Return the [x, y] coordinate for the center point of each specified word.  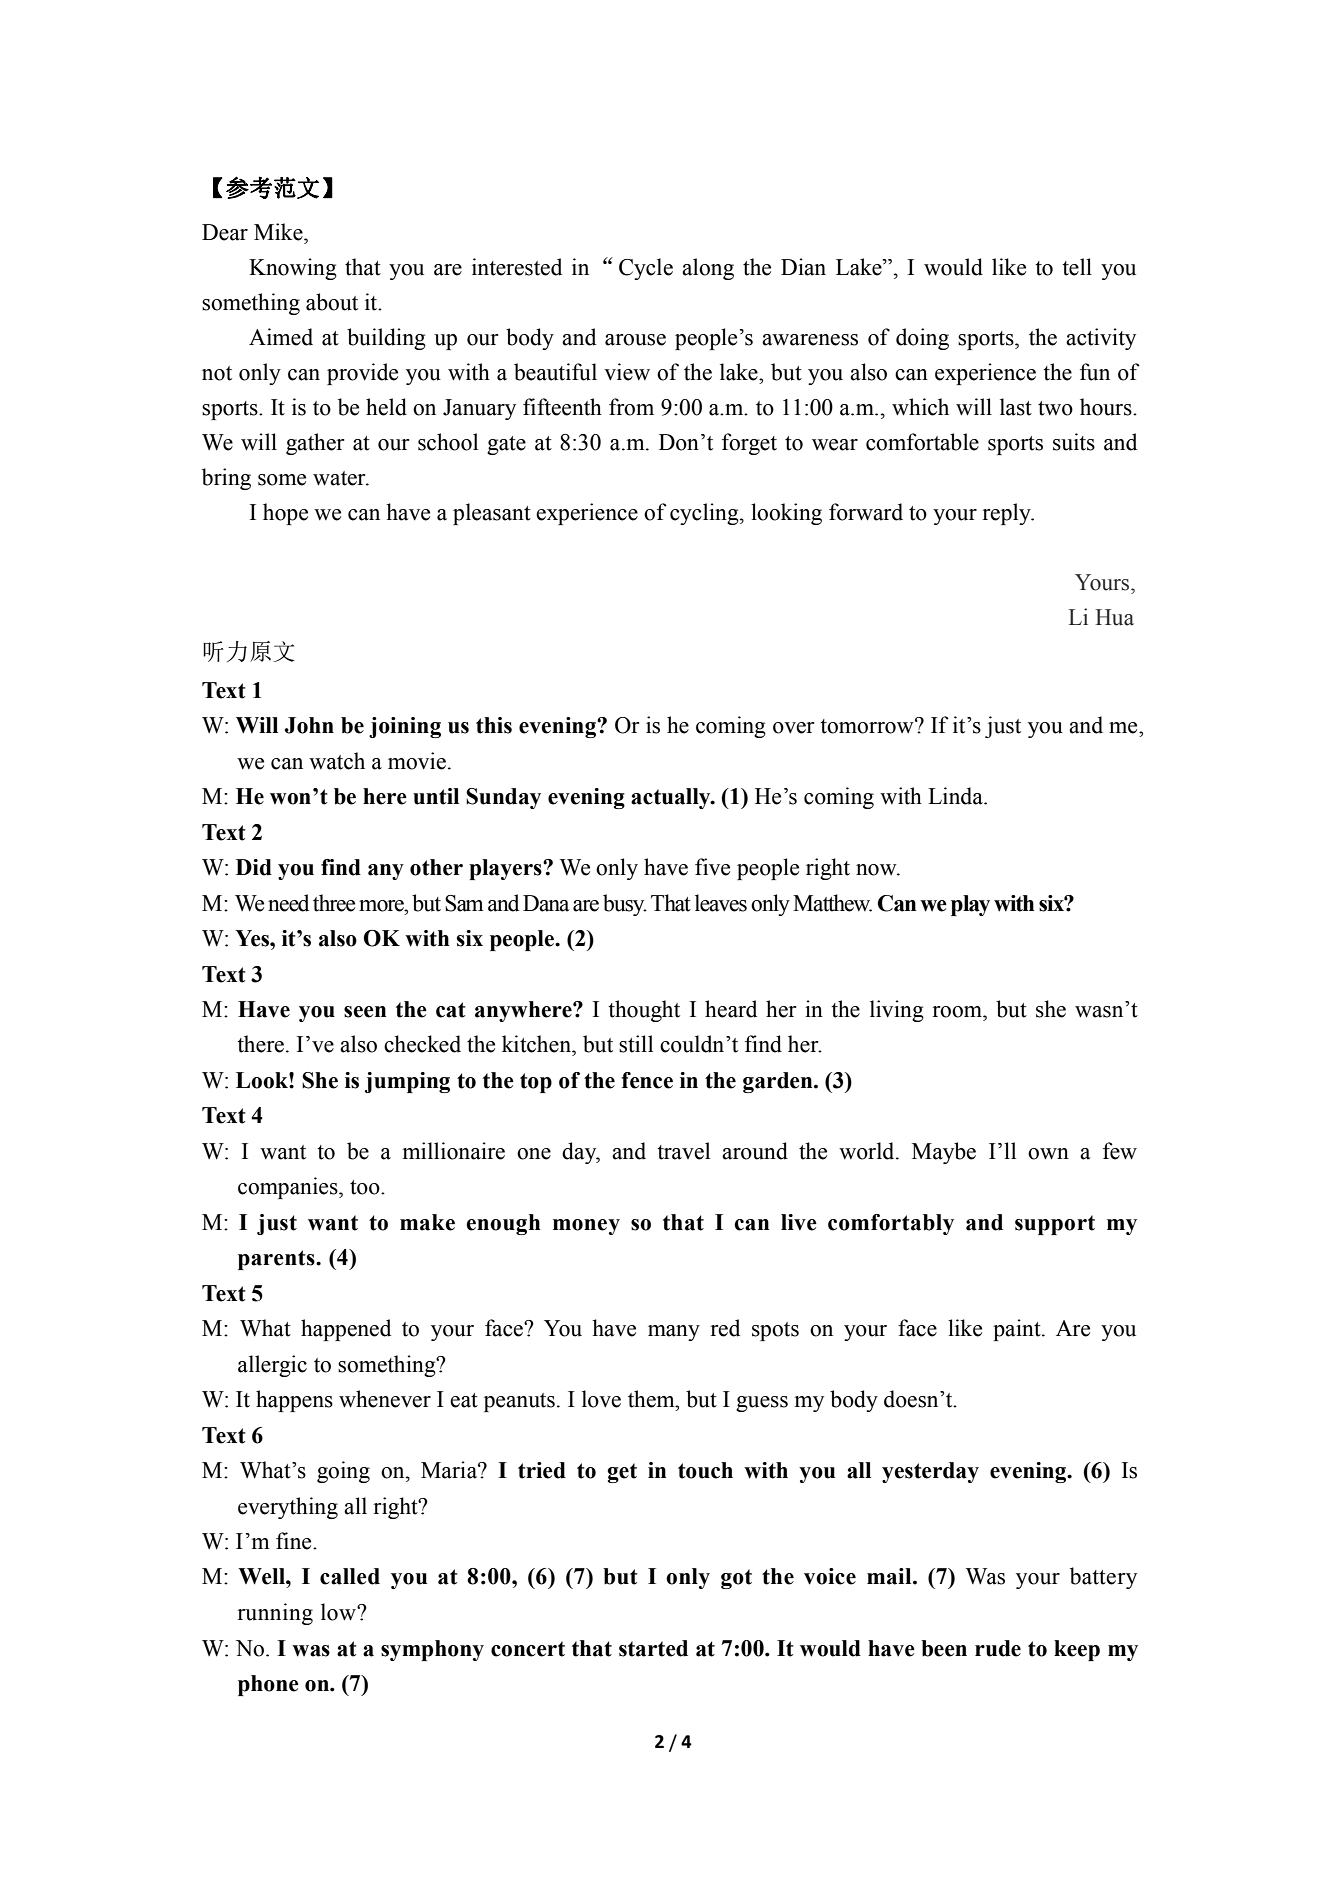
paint [1018, 1330]
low [339, 1612]
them [652, 1399]
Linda [956, 796]
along [708, 269]
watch [337, 761]
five [712, 867]
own [1048, 1154]
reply [1007, 514]
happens [294, 1401]
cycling [705, 514]
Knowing [293, 269]
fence [647, 1080]
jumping [407, 1082]
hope [285, 514]
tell [1077, 267]
